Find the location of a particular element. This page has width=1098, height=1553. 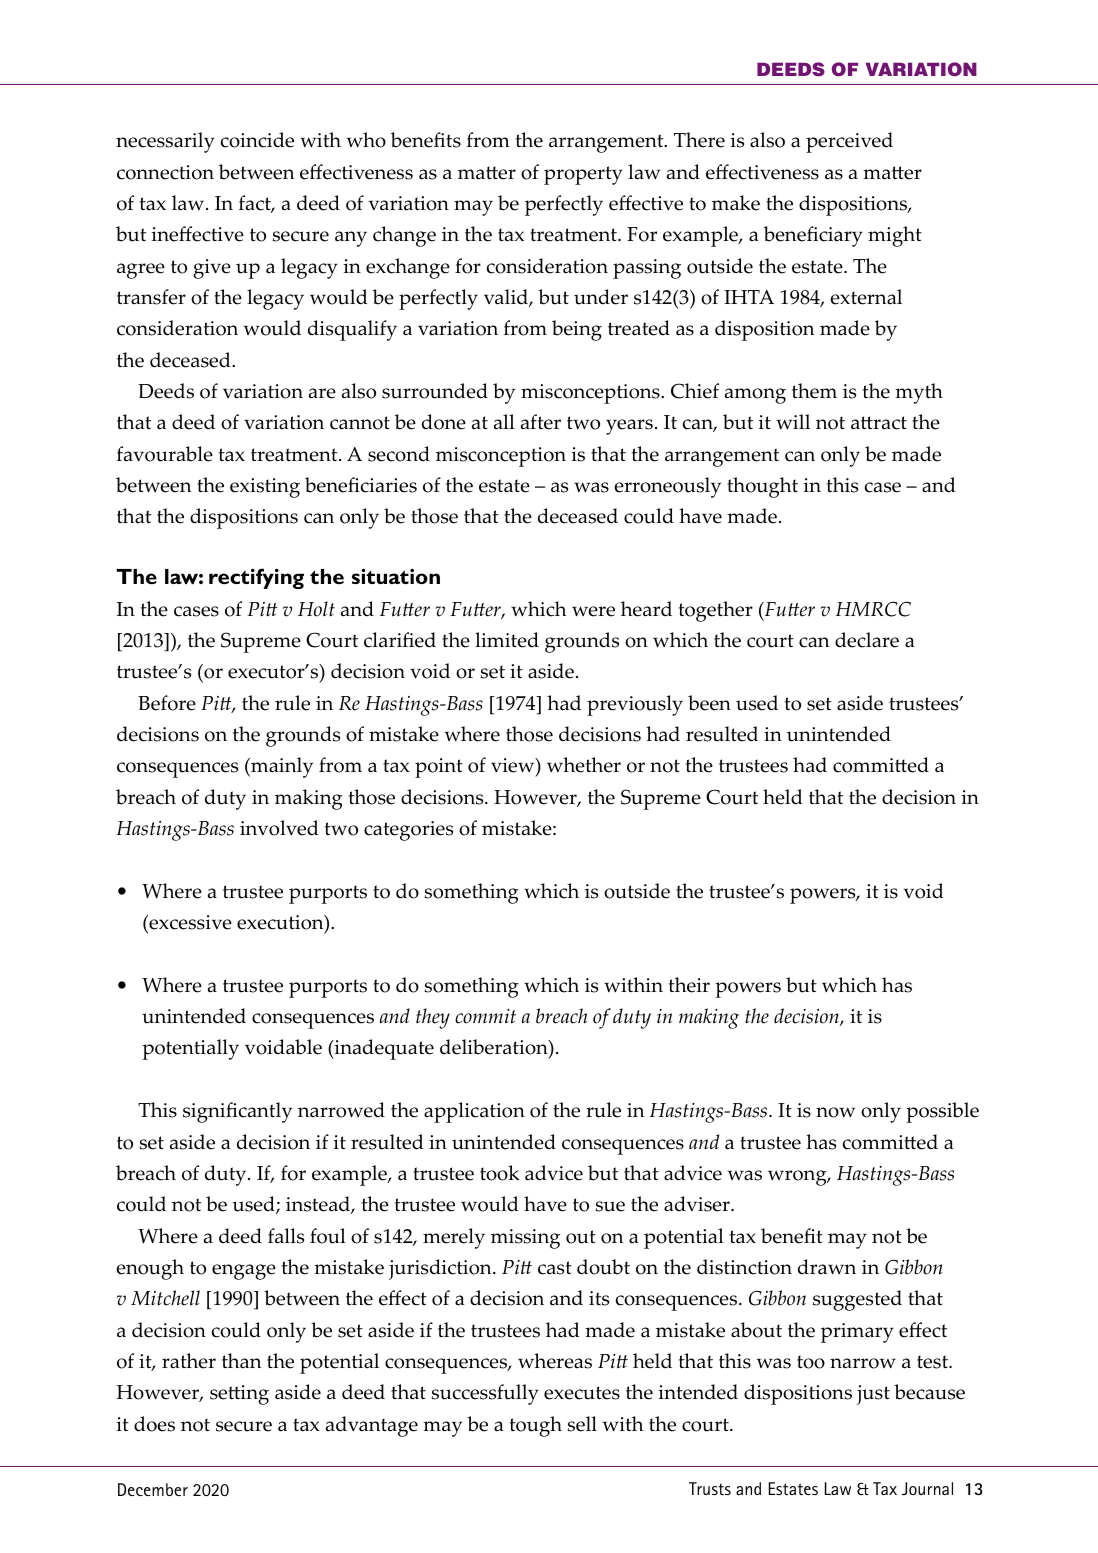

involved is located at coordinates (279, 828).
